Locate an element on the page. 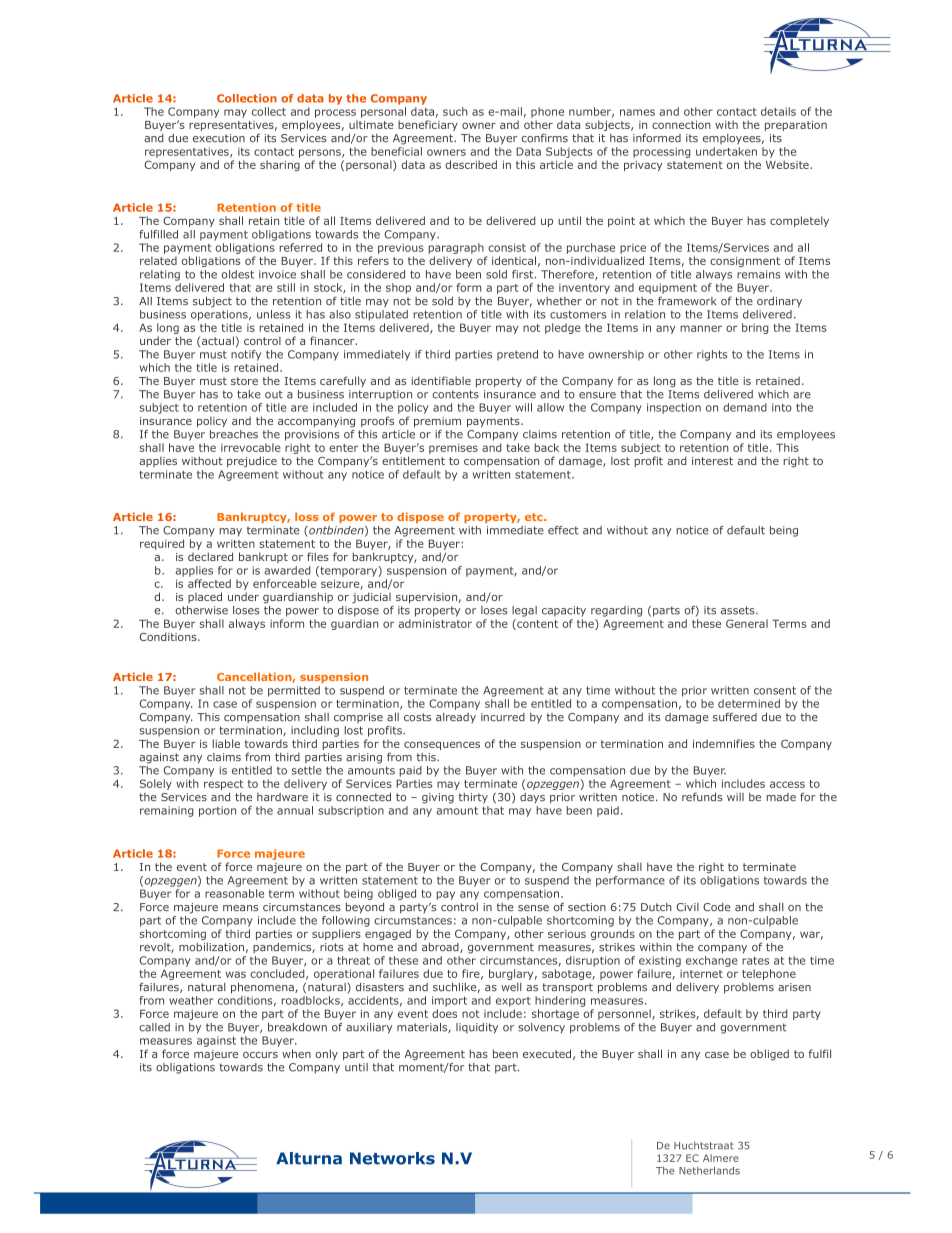  Networks is located at coordinates (392, 1158).
